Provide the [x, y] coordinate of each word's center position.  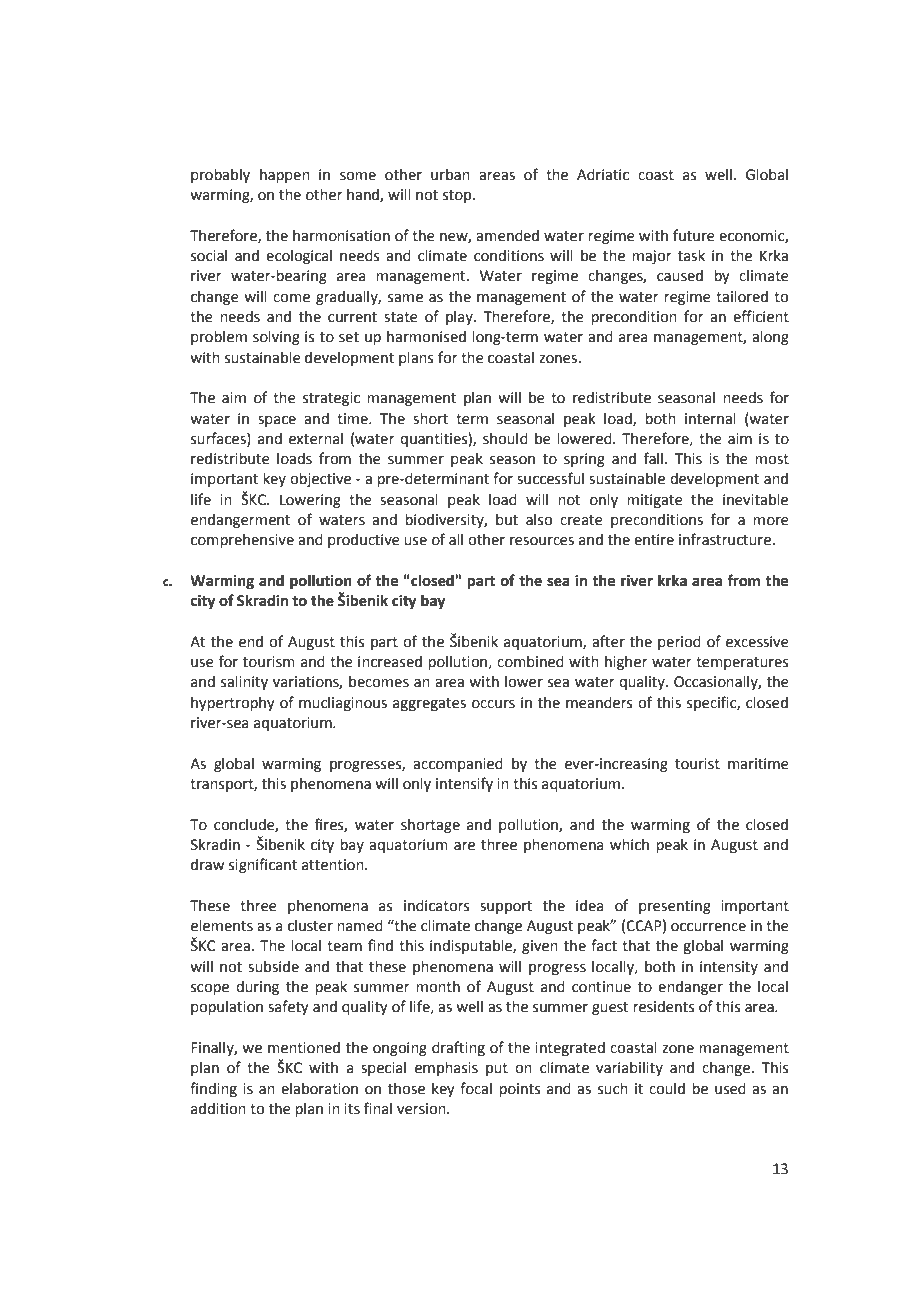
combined [530, 662]
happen [285, 176]
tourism [269, 662]
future [694, 235]
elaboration [319, 1089]
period [679, 643]
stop [458, 196]
